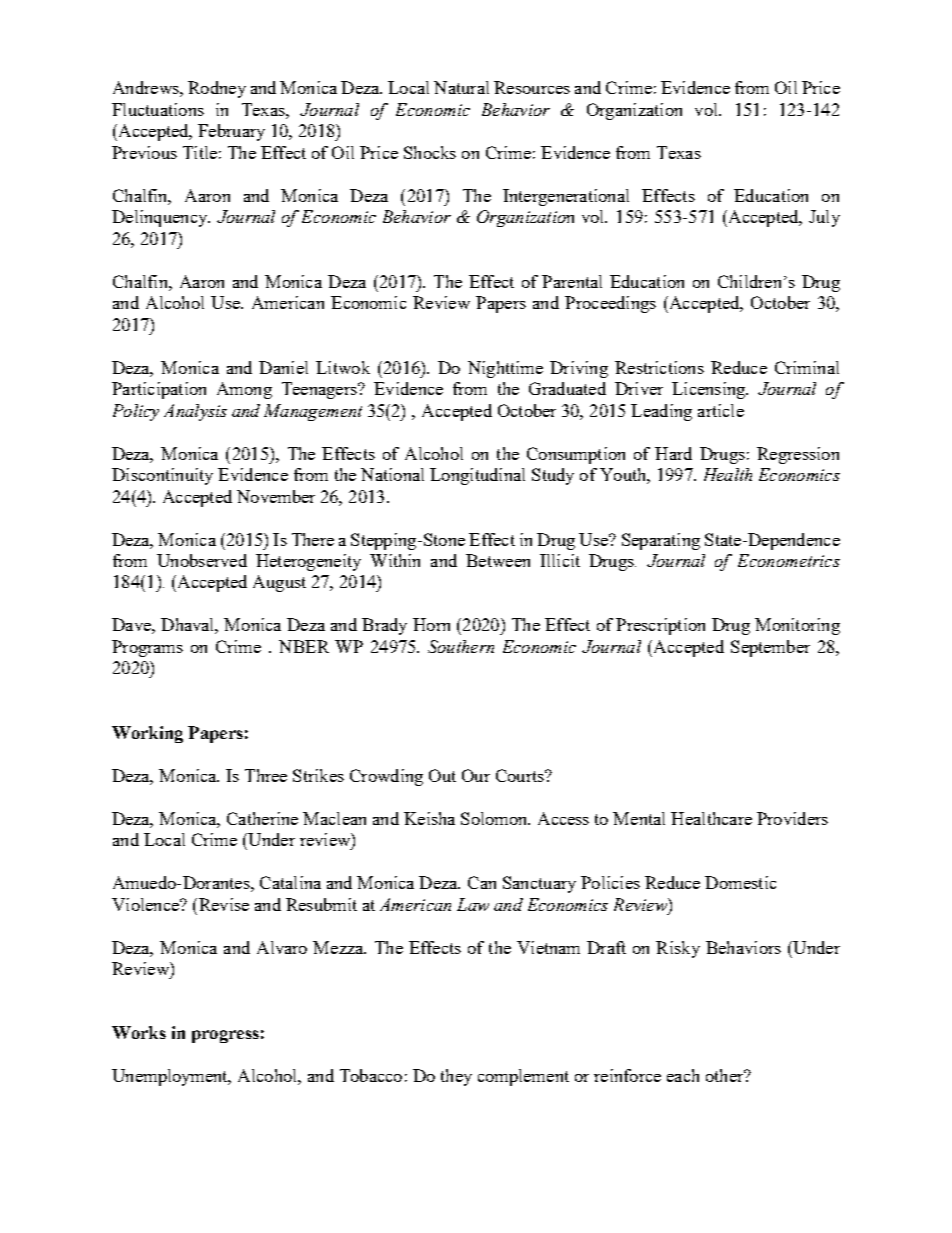  Describe the element at coordinates (456, 1077) in the screenshot. I see `they` at that location.
